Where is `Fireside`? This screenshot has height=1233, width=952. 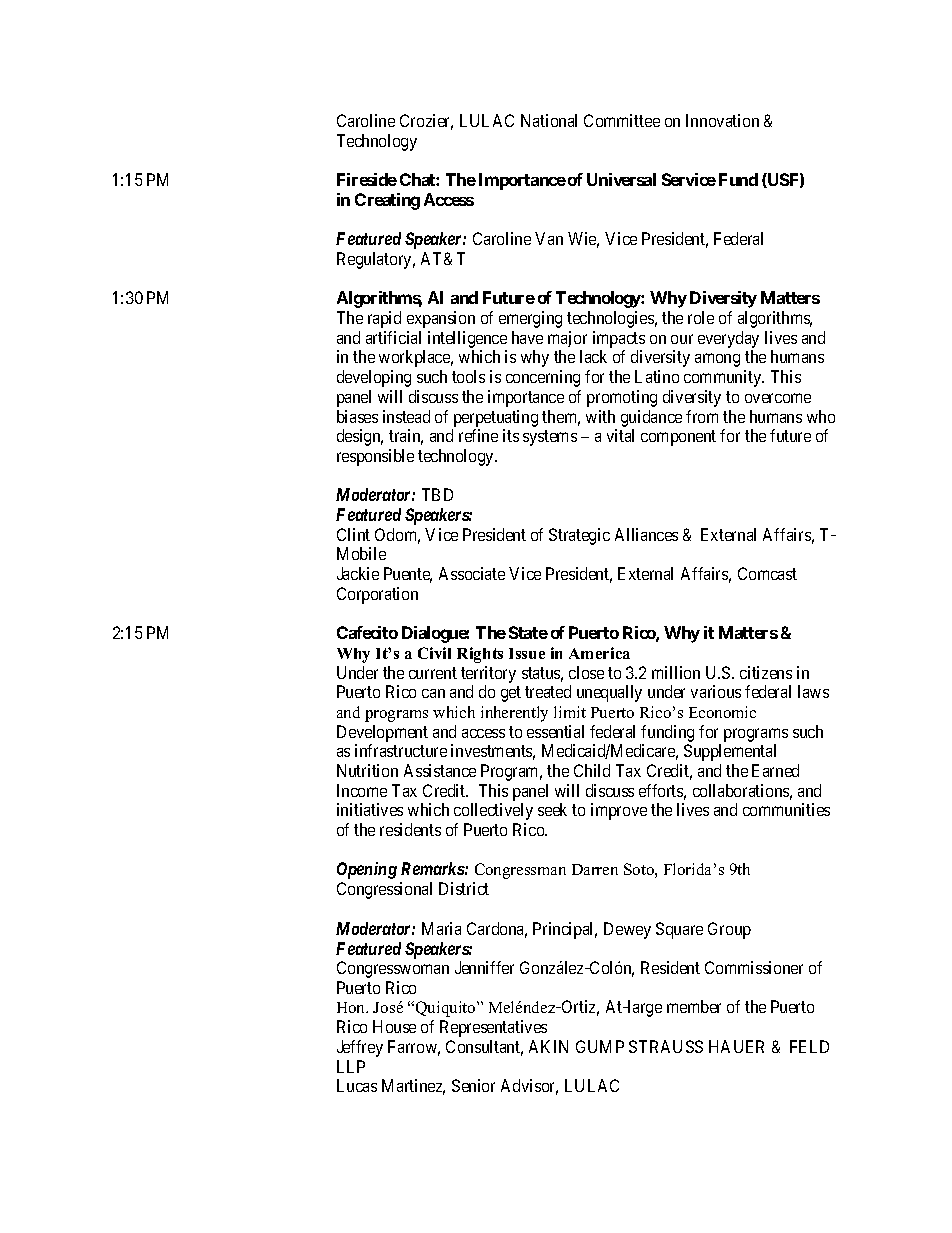 Fireside is located at coordinates (367, 179).
